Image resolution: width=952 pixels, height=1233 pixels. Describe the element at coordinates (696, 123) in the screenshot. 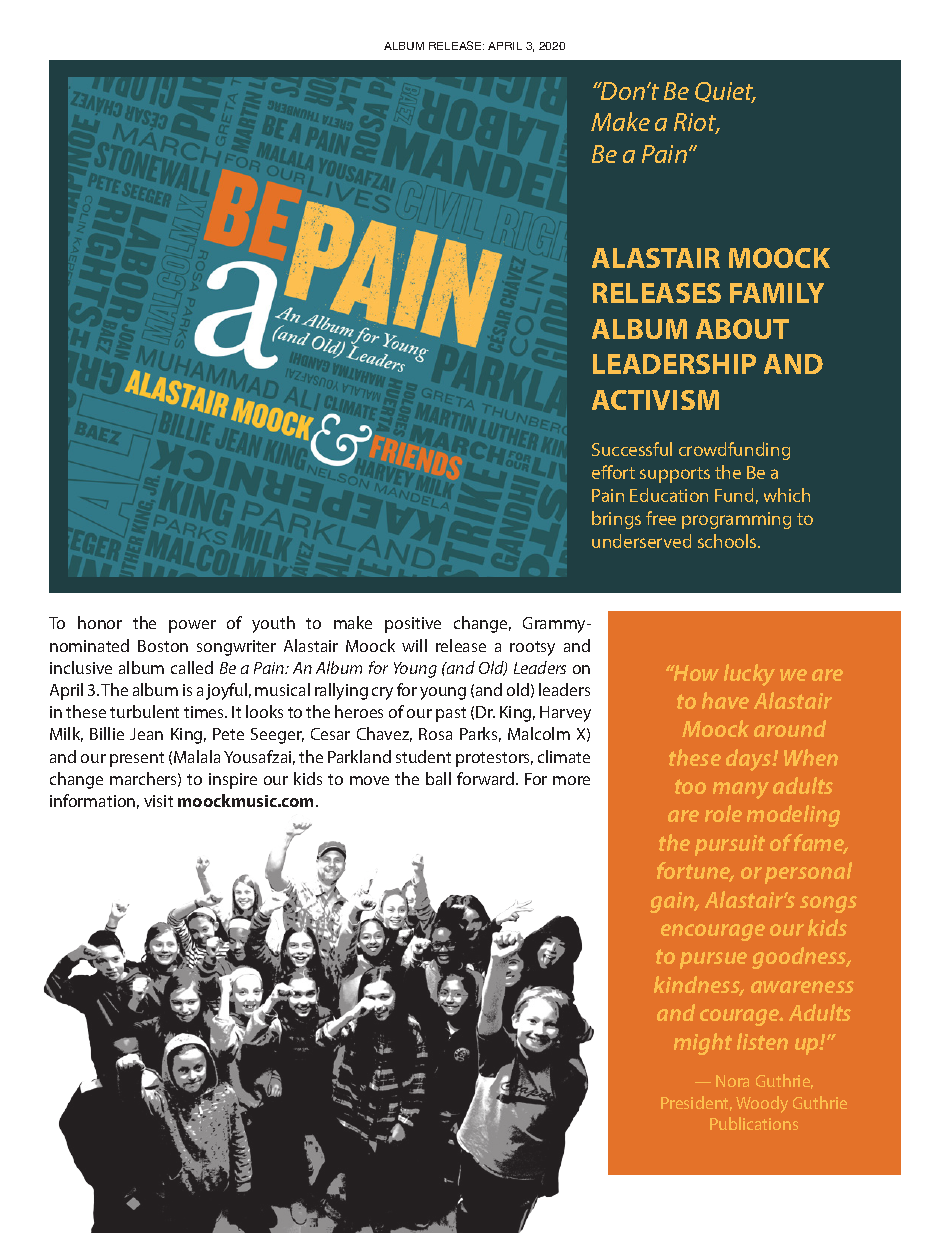

I see `Riot` at that location.
